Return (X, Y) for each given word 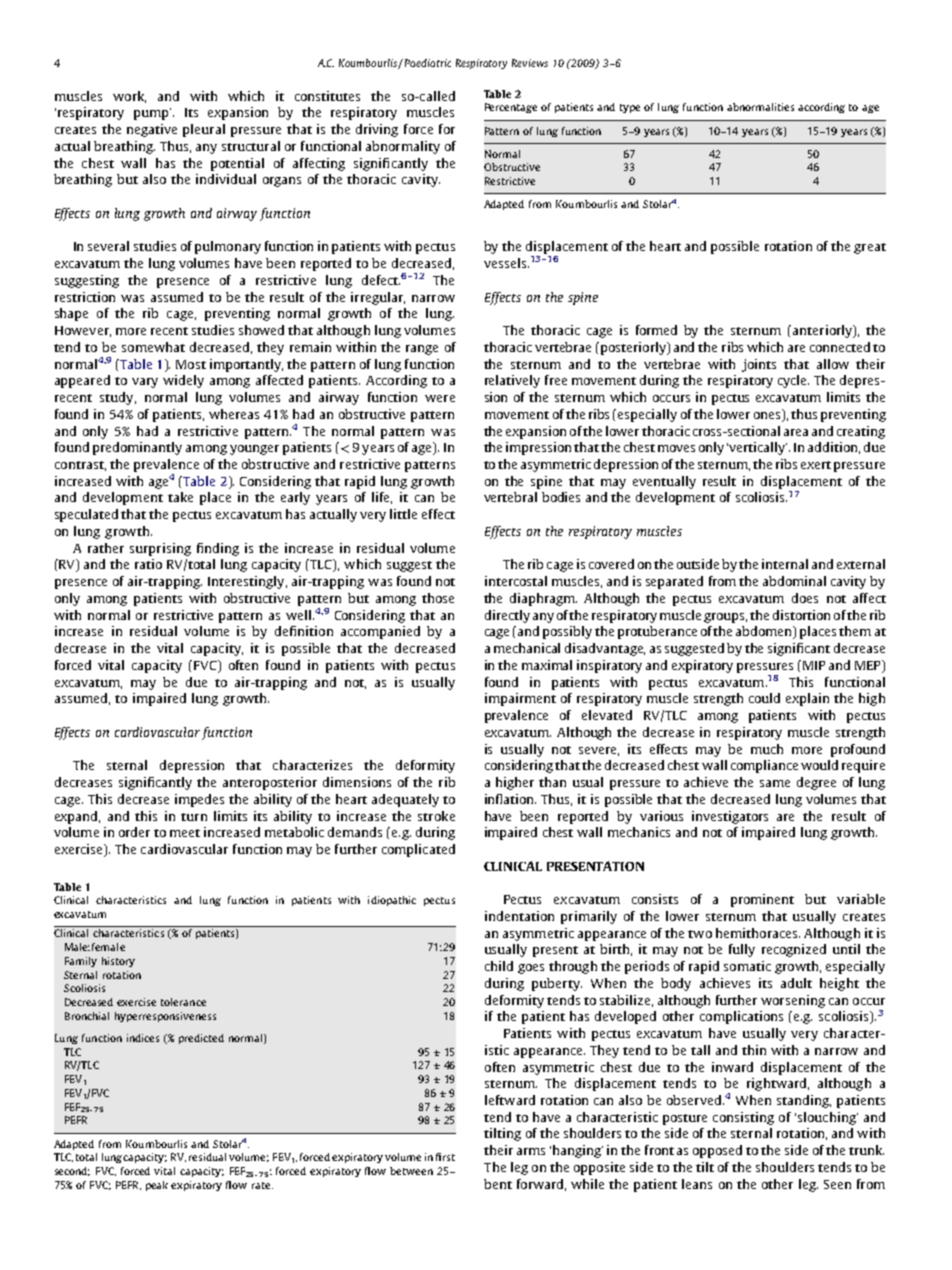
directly (507, 616)
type (630, 108)
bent (498, 1184)
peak (157, 1186)
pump (152, 114)
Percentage (511, 108)
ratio (148, 564)
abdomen (765, 632)
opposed (717, 1151)
